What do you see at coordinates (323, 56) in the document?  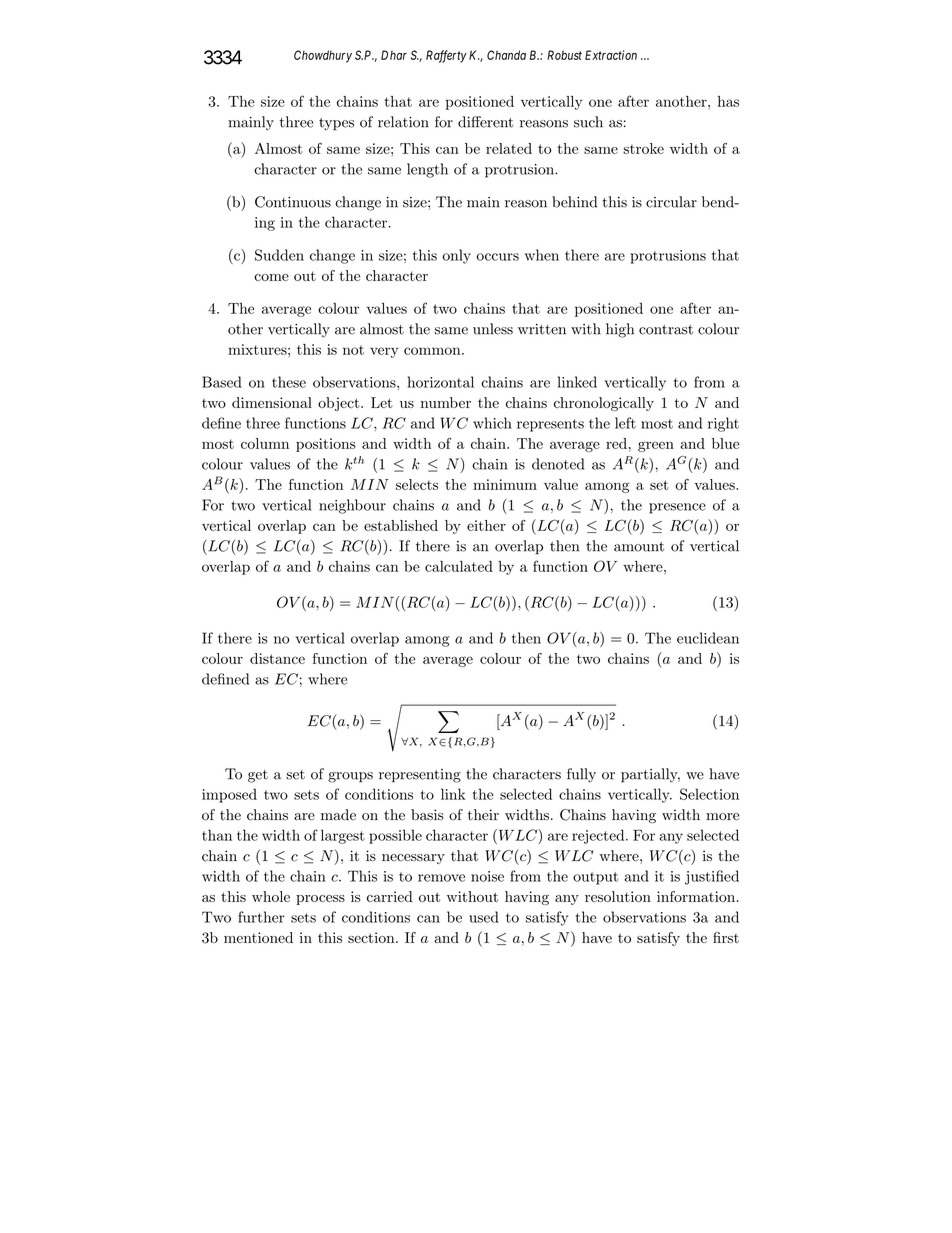 I see `Chowdhury` at bounding box center [323, 56].
